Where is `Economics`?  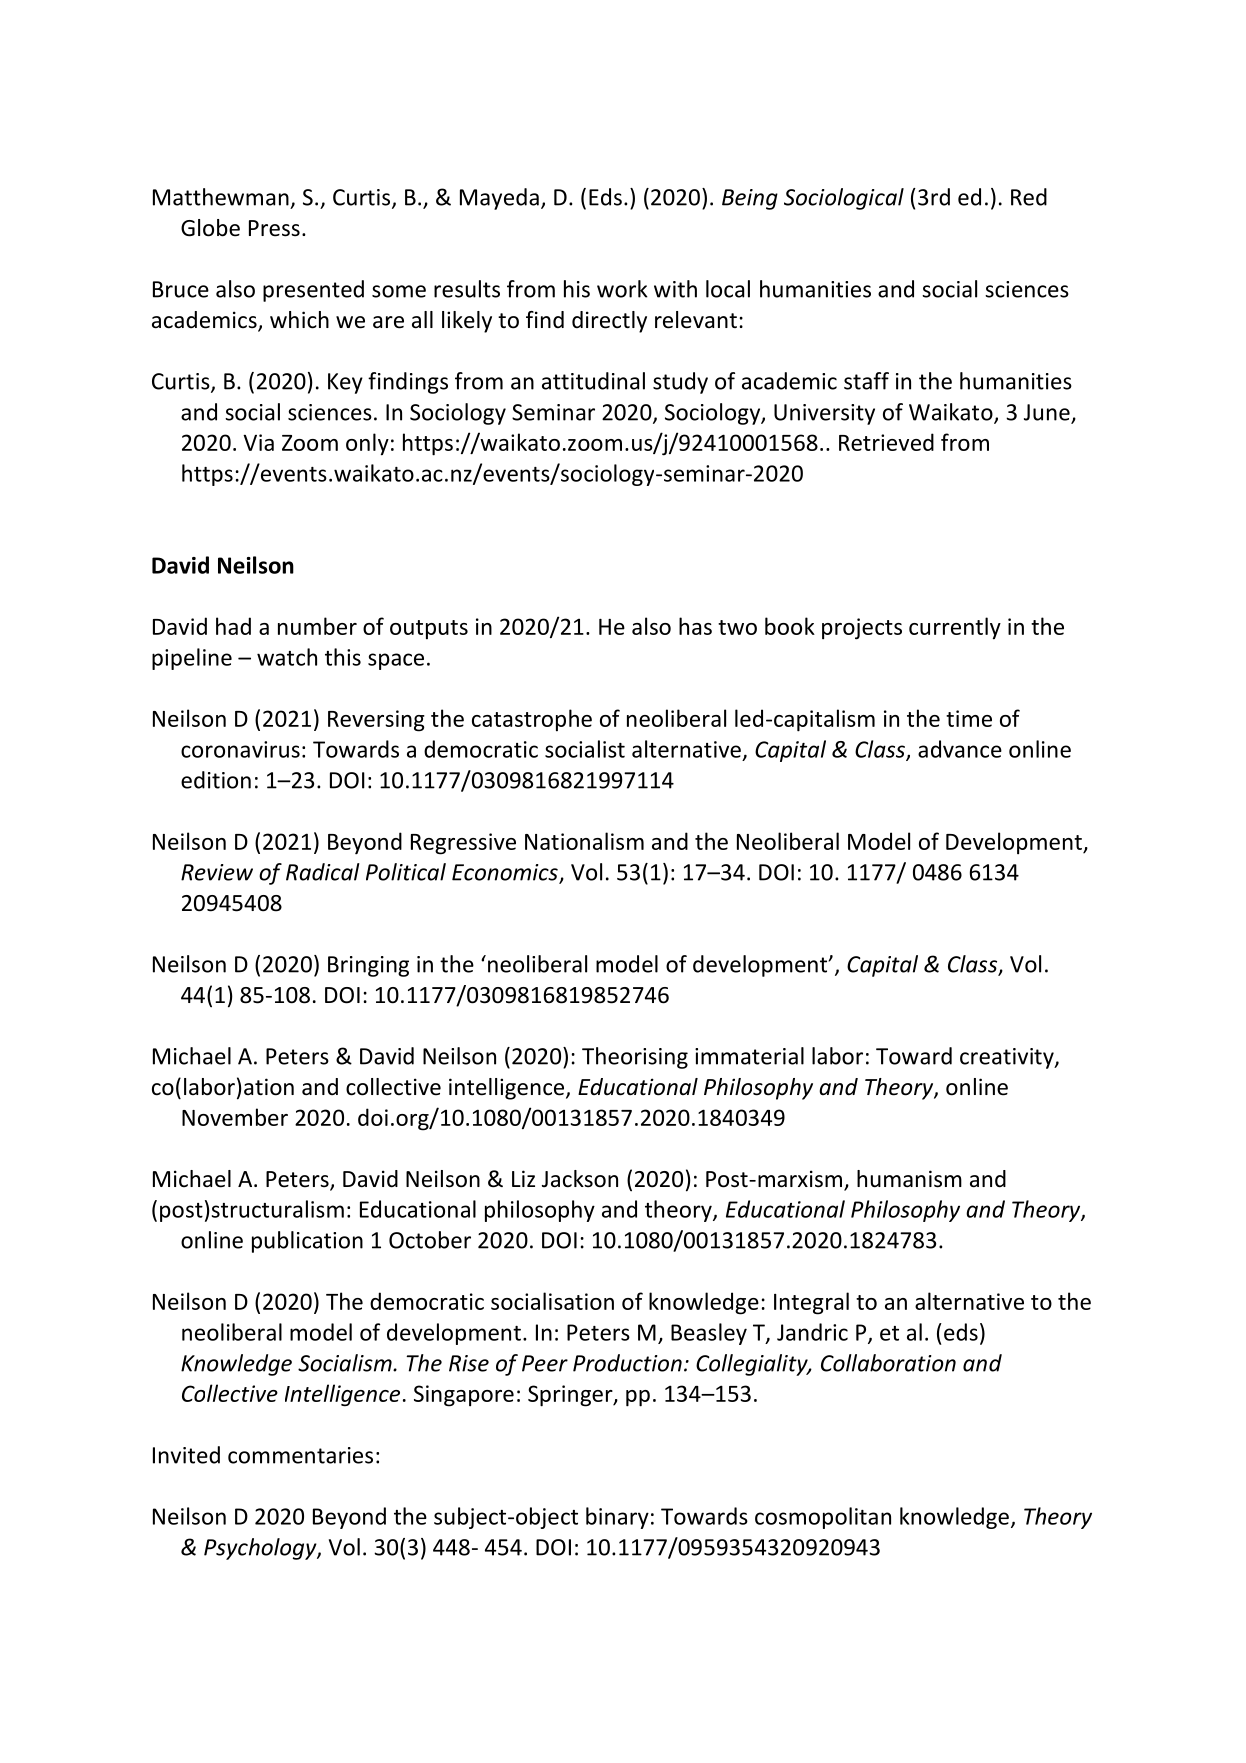
Economics is located at coordinates (506, 873).
